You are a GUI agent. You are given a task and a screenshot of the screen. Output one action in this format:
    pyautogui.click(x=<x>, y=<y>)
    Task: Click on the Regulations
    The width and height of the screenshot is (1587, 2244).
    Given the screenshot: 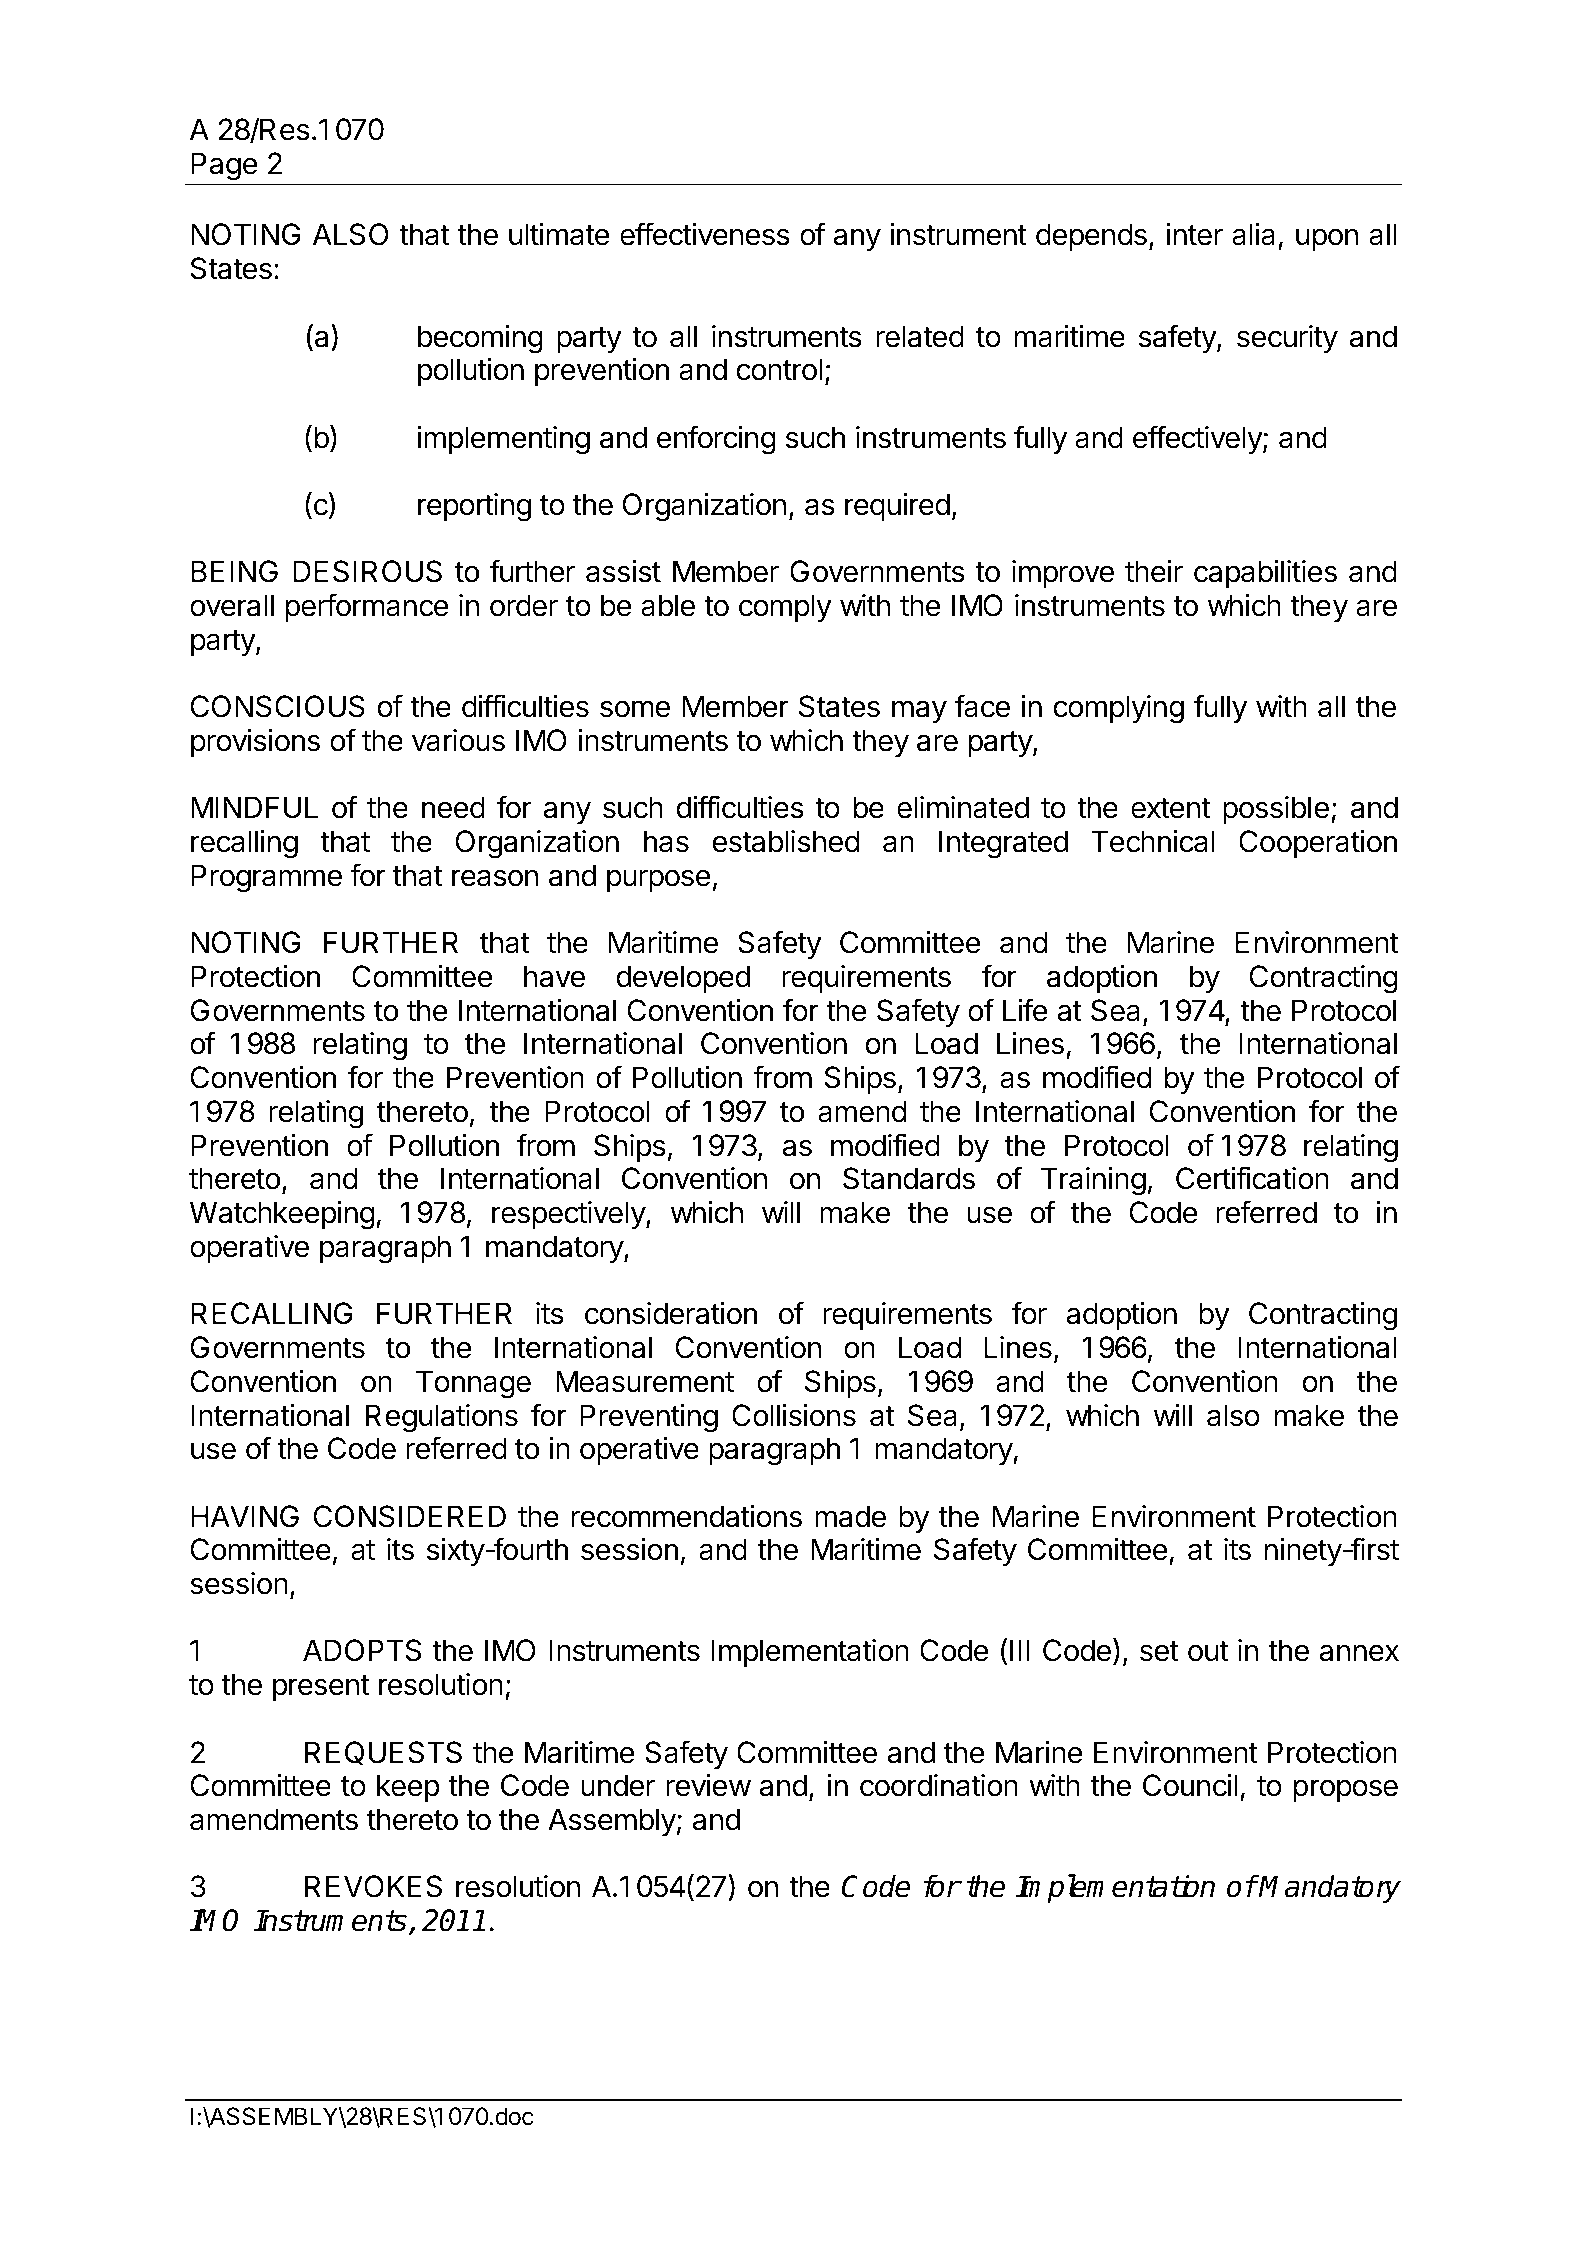 What is the action you would take?
    pyautogui.click(x=442, y=1418)
